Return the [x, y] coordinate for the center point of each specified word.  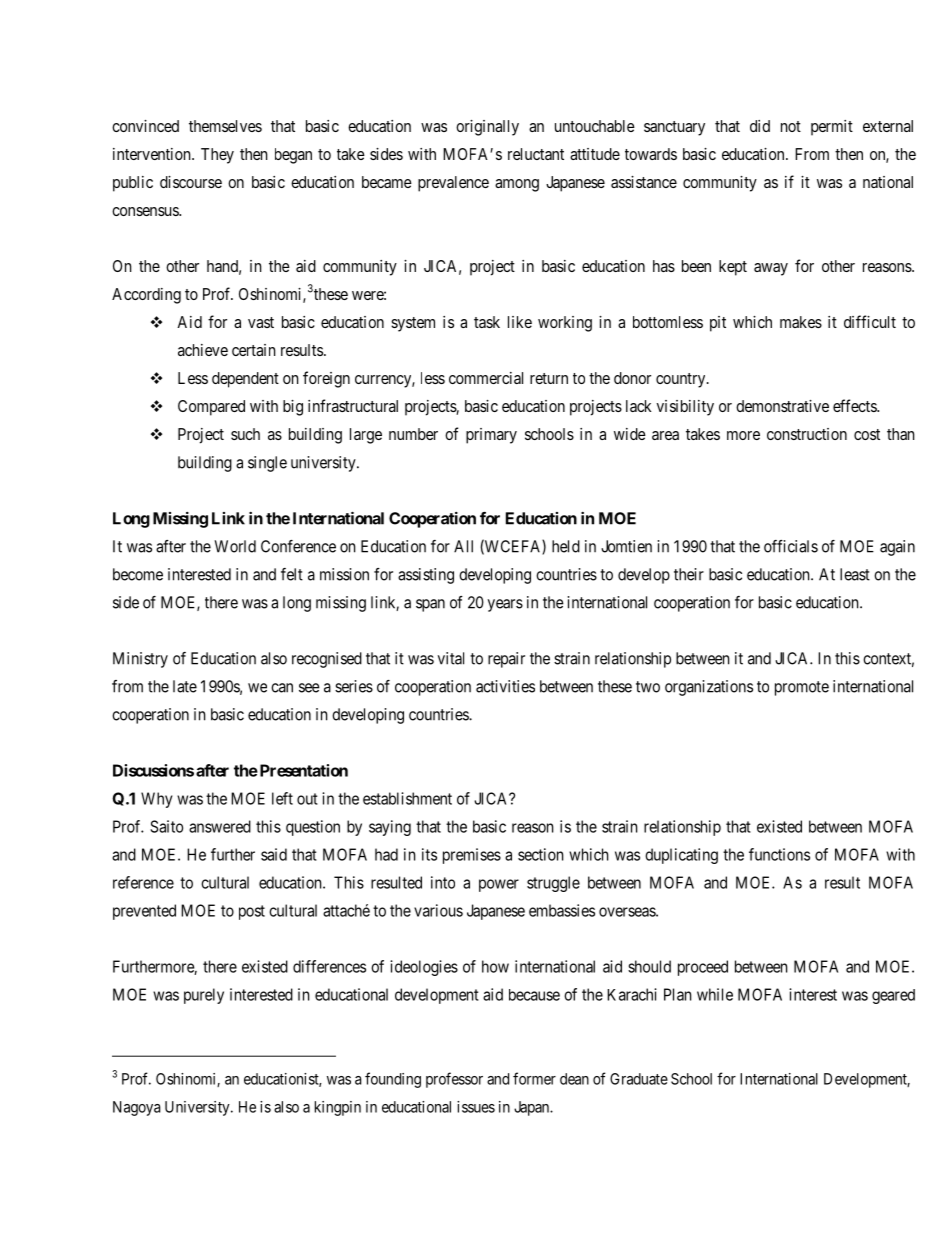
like [520, 322]
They [217, 156]
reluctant [536, 154]
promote [802, 688]
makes [801, 322]
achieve [203, 350]
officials [791, 546]
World [235, 546]
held [566, 546]
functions [779, 854]
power [499, 885]
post [252, 912]
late [185, 686]
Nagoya [137, 1108]
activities [505, 686]
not [791, 126]
